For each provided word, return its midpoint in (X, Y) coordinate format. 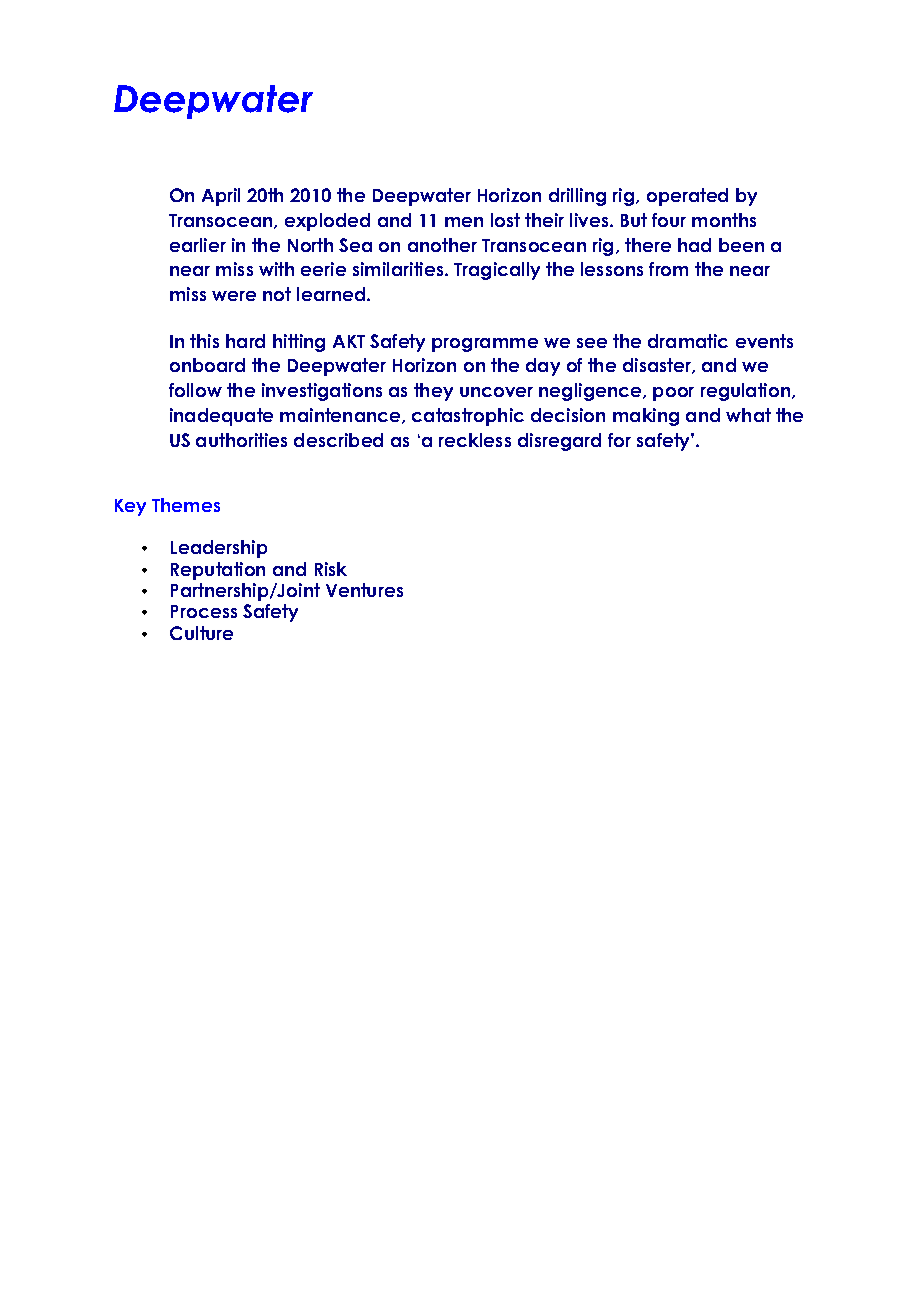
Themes (186, 505)
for (619, 440)
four (669, 220)
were (234, 296)
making (646, 417)
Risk (331, 569)
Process (204, 611)
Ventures (364, 590)
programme (485, 345)
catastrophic (468, 417)
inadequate (221, 417)
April (221, 197)
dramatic (688, 341)
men (464, 222)
